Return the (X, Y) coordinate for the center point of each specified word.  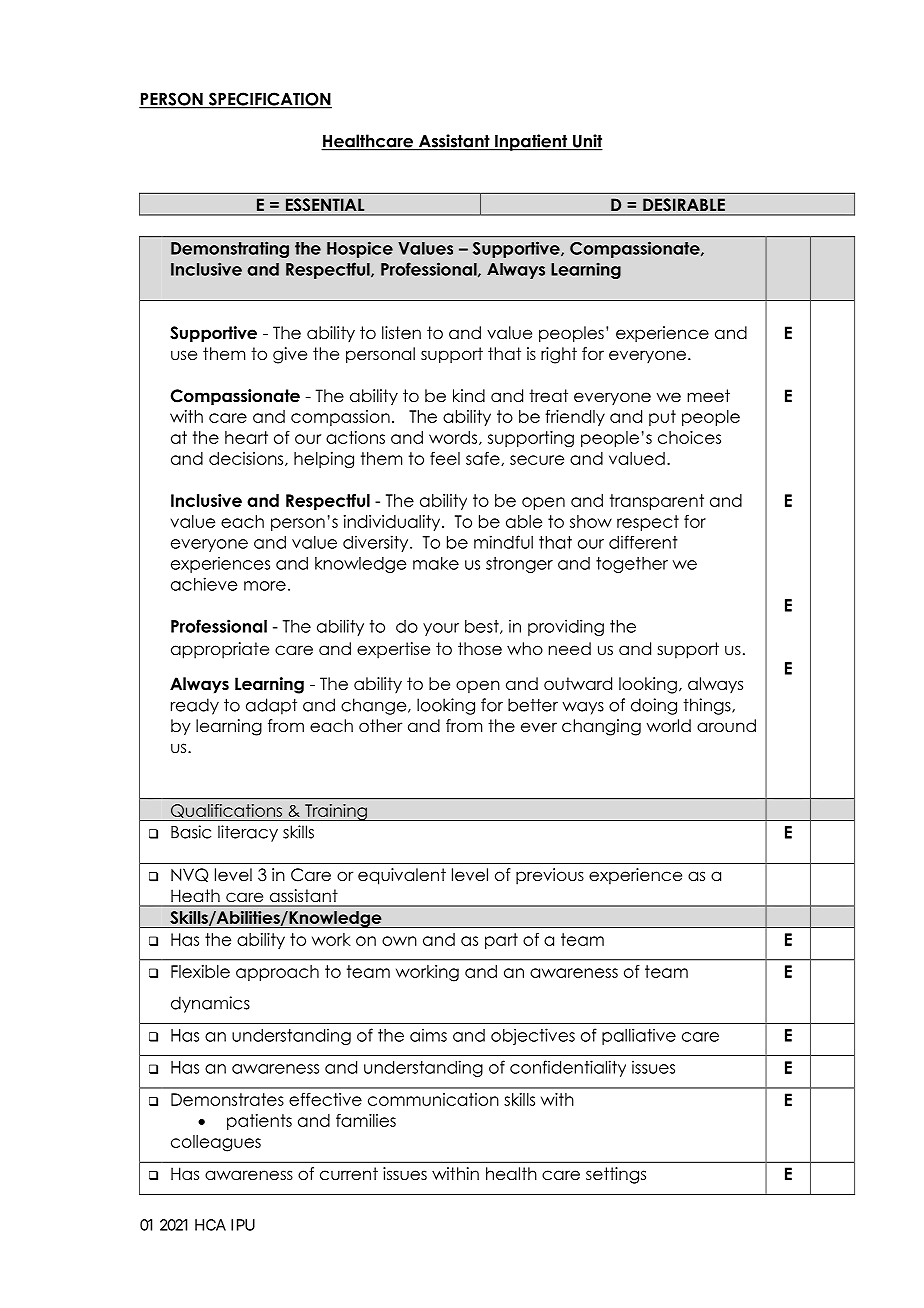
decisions (247, 459)
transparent (657, 502)
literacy (248, 833)
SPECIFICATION (269, 100)
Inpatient (531, 142)
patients (259, 1122)
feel (445, 458)
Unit (587, 142)
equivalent (402, 876)
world (669, 726)
